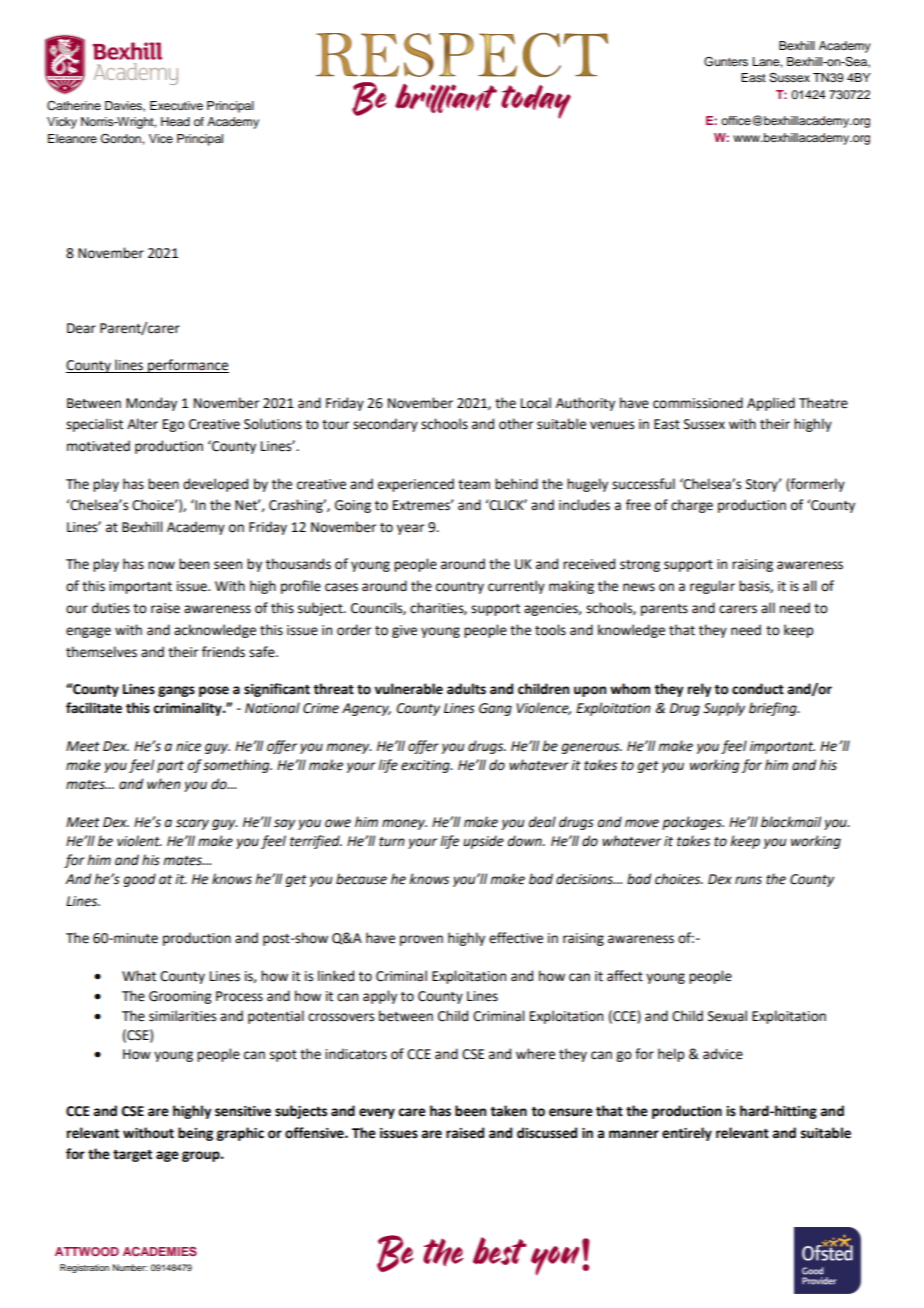 Image resolution: width=924 pixels, height=1308 pixels. Describe the element at coordinates (214, 691) in the screenshot. I see `pose` at that location.
